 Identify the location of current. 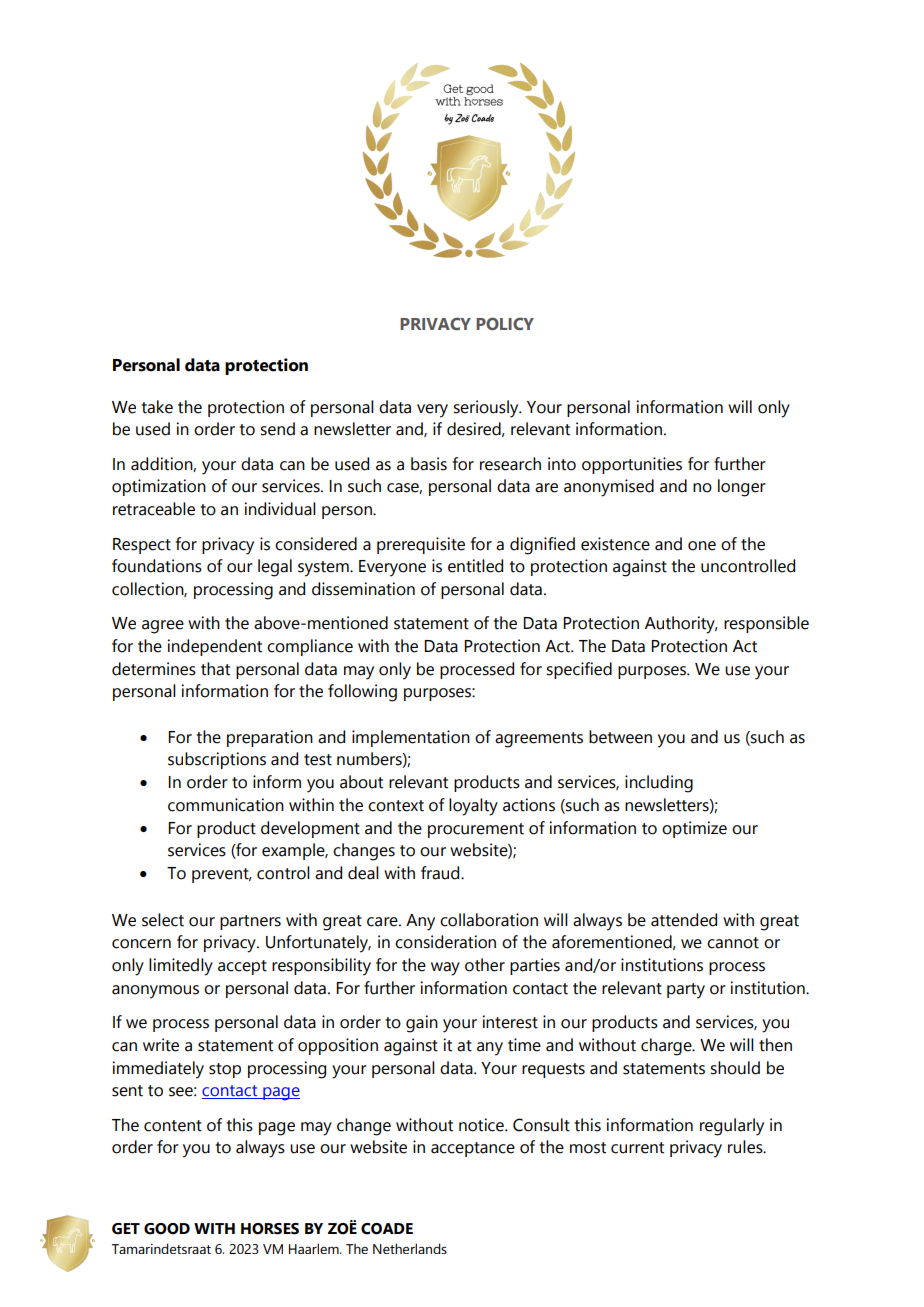
(637, 1148).
